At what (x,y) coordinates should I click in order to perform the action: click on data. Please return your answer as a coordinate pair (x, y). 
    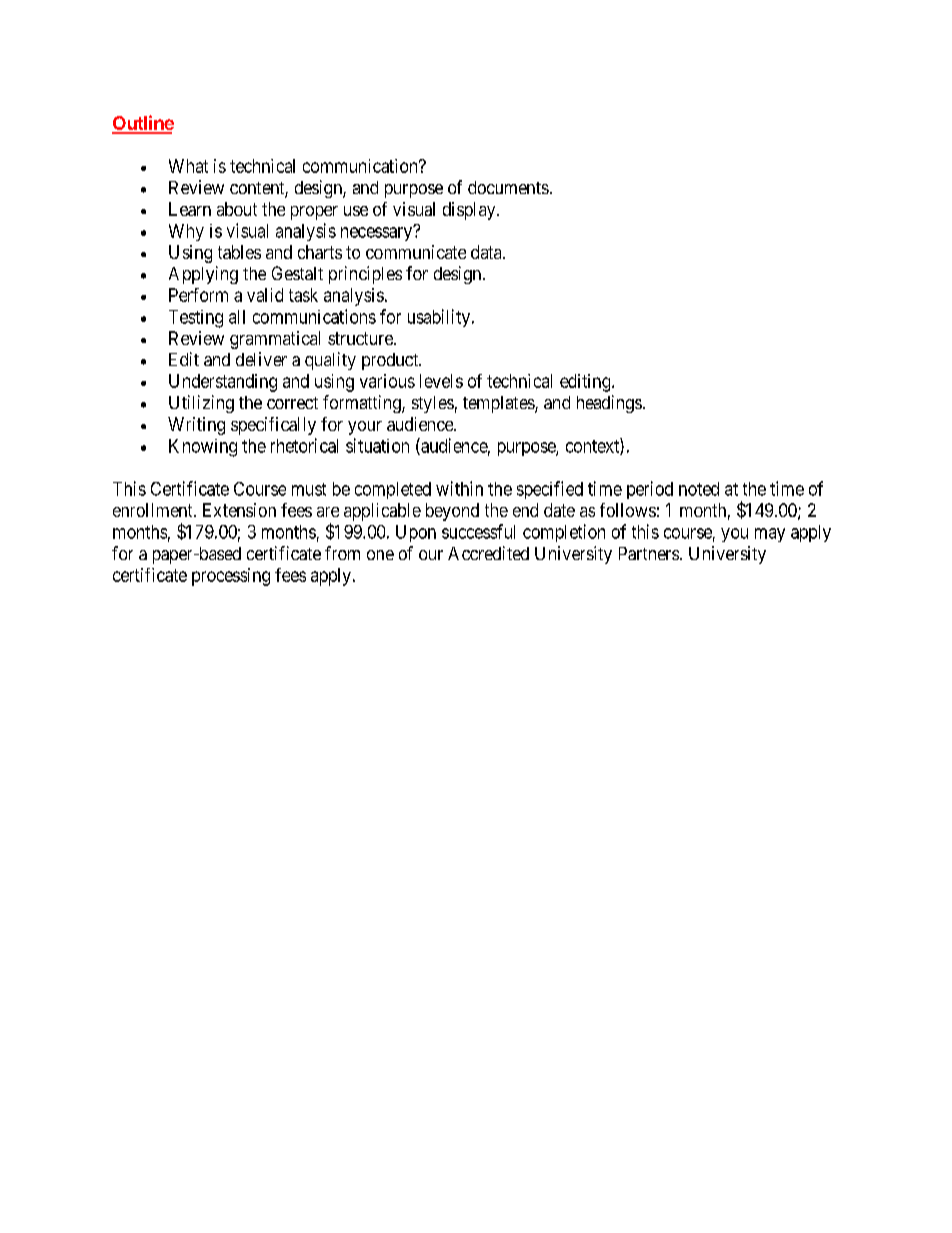
    Looking at the image, I should click on (487, 252).
